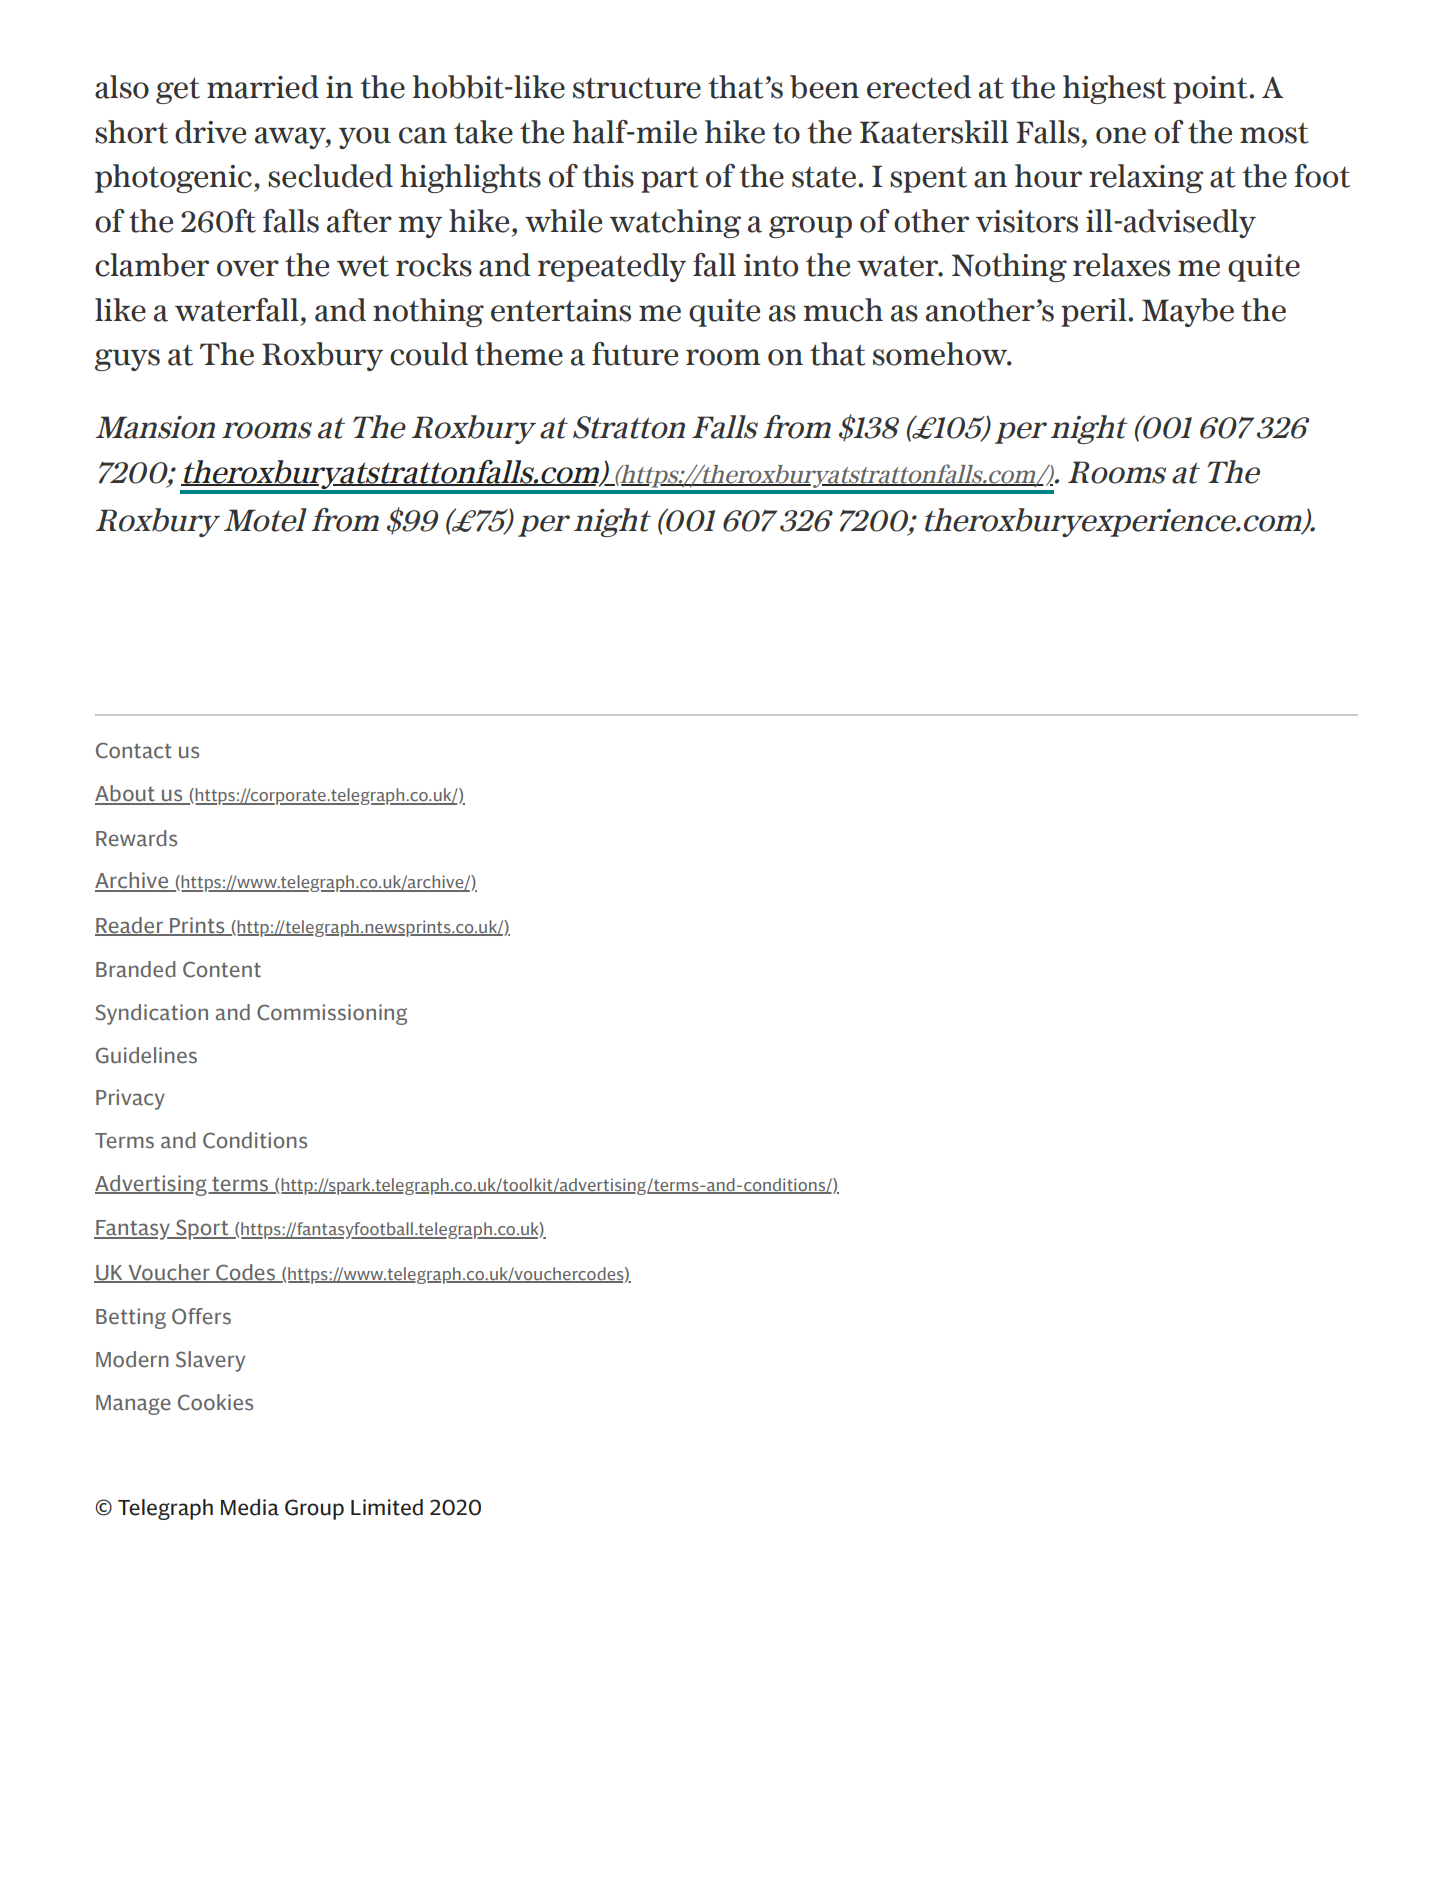 Image resolution: width=1450 pixels, height=1877 pixels. I want to click on Commissioning, so click(332, 1014).
